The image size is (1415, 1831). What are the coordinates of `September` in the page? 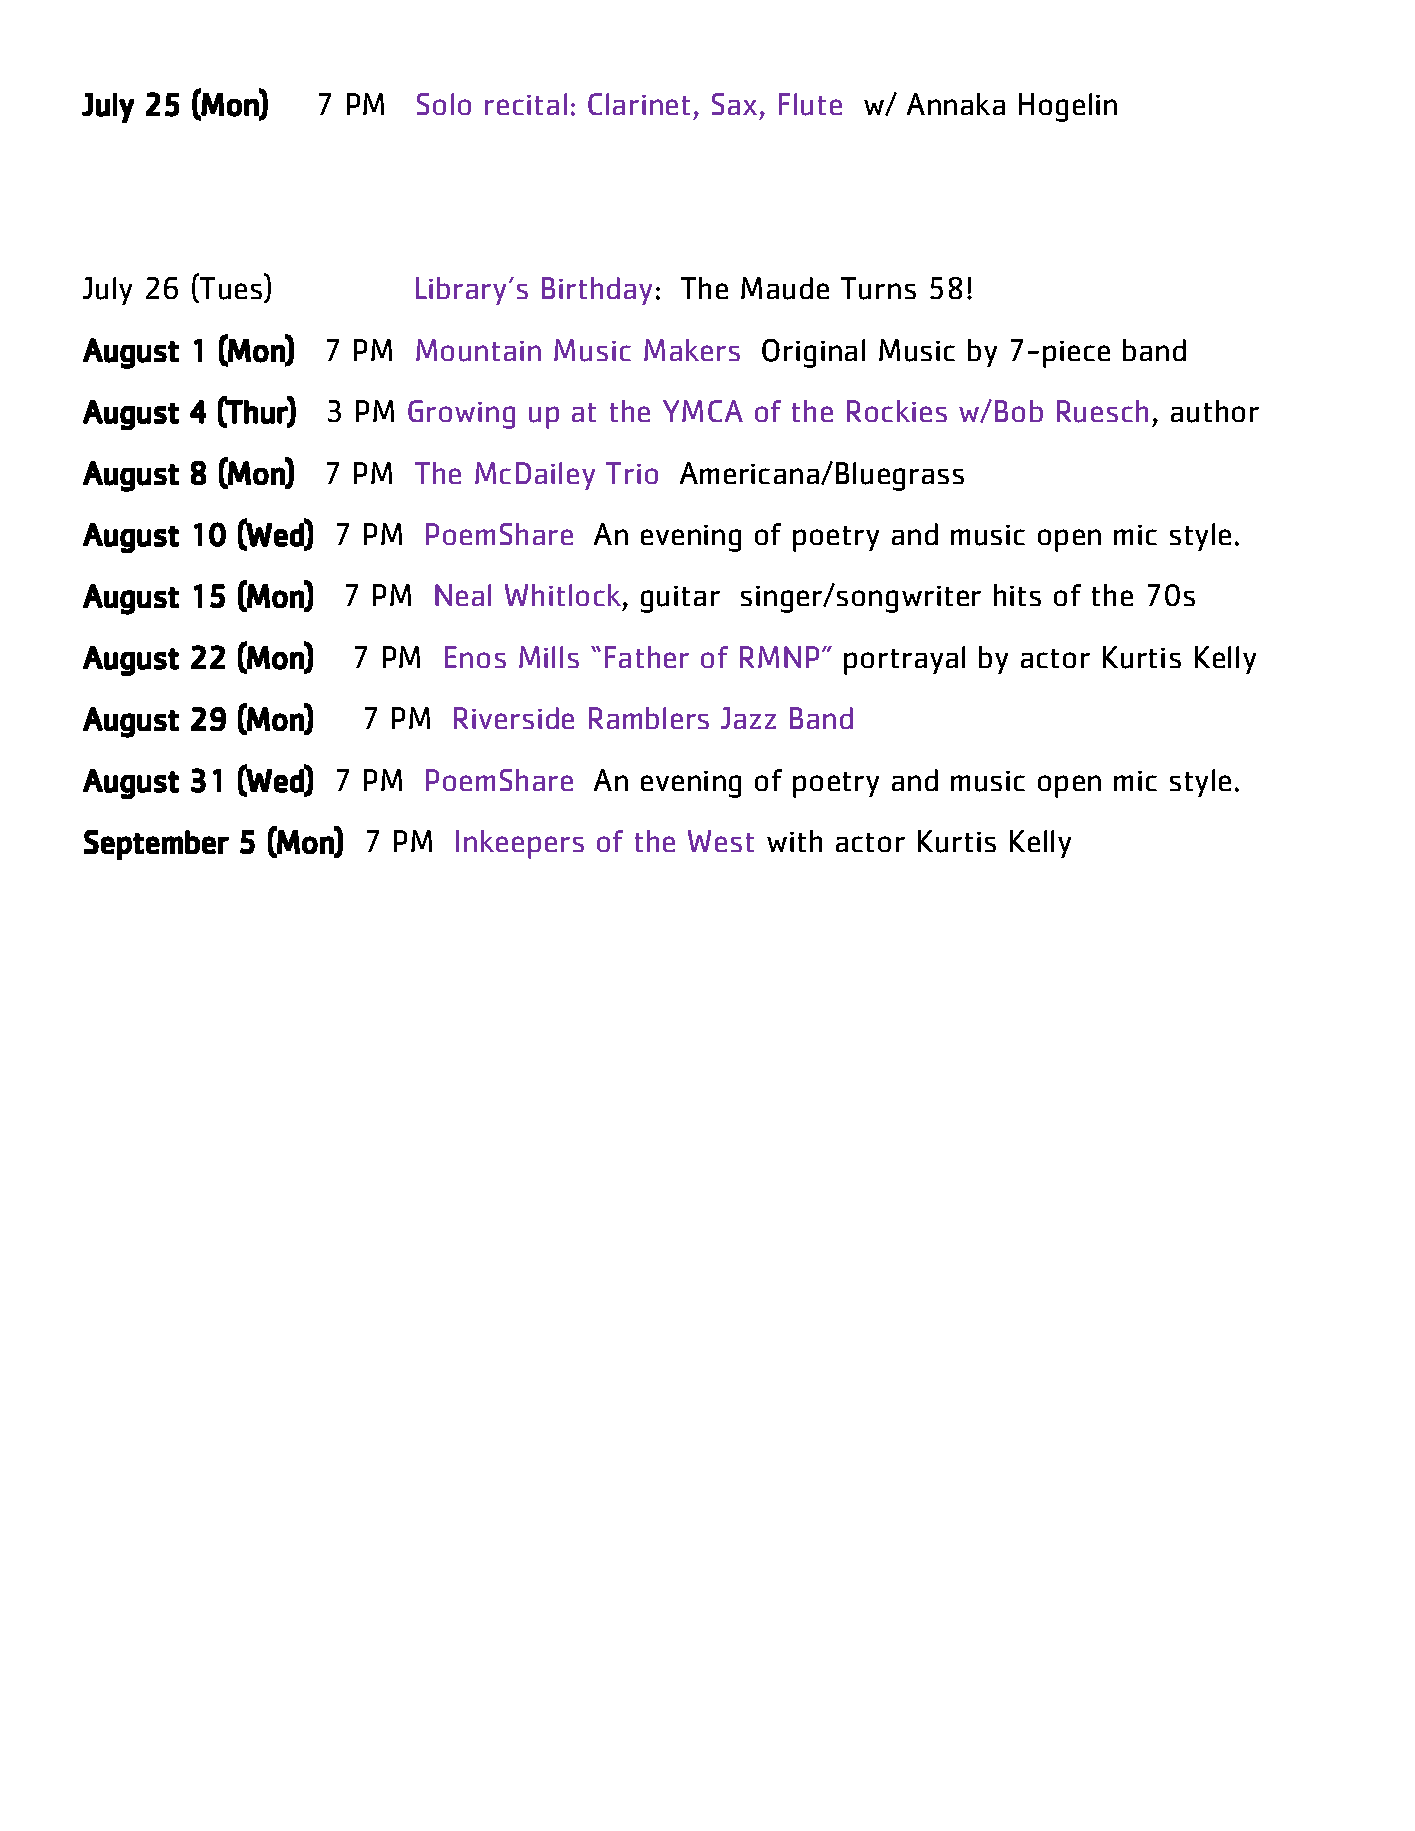 It's located at (156, 845).
